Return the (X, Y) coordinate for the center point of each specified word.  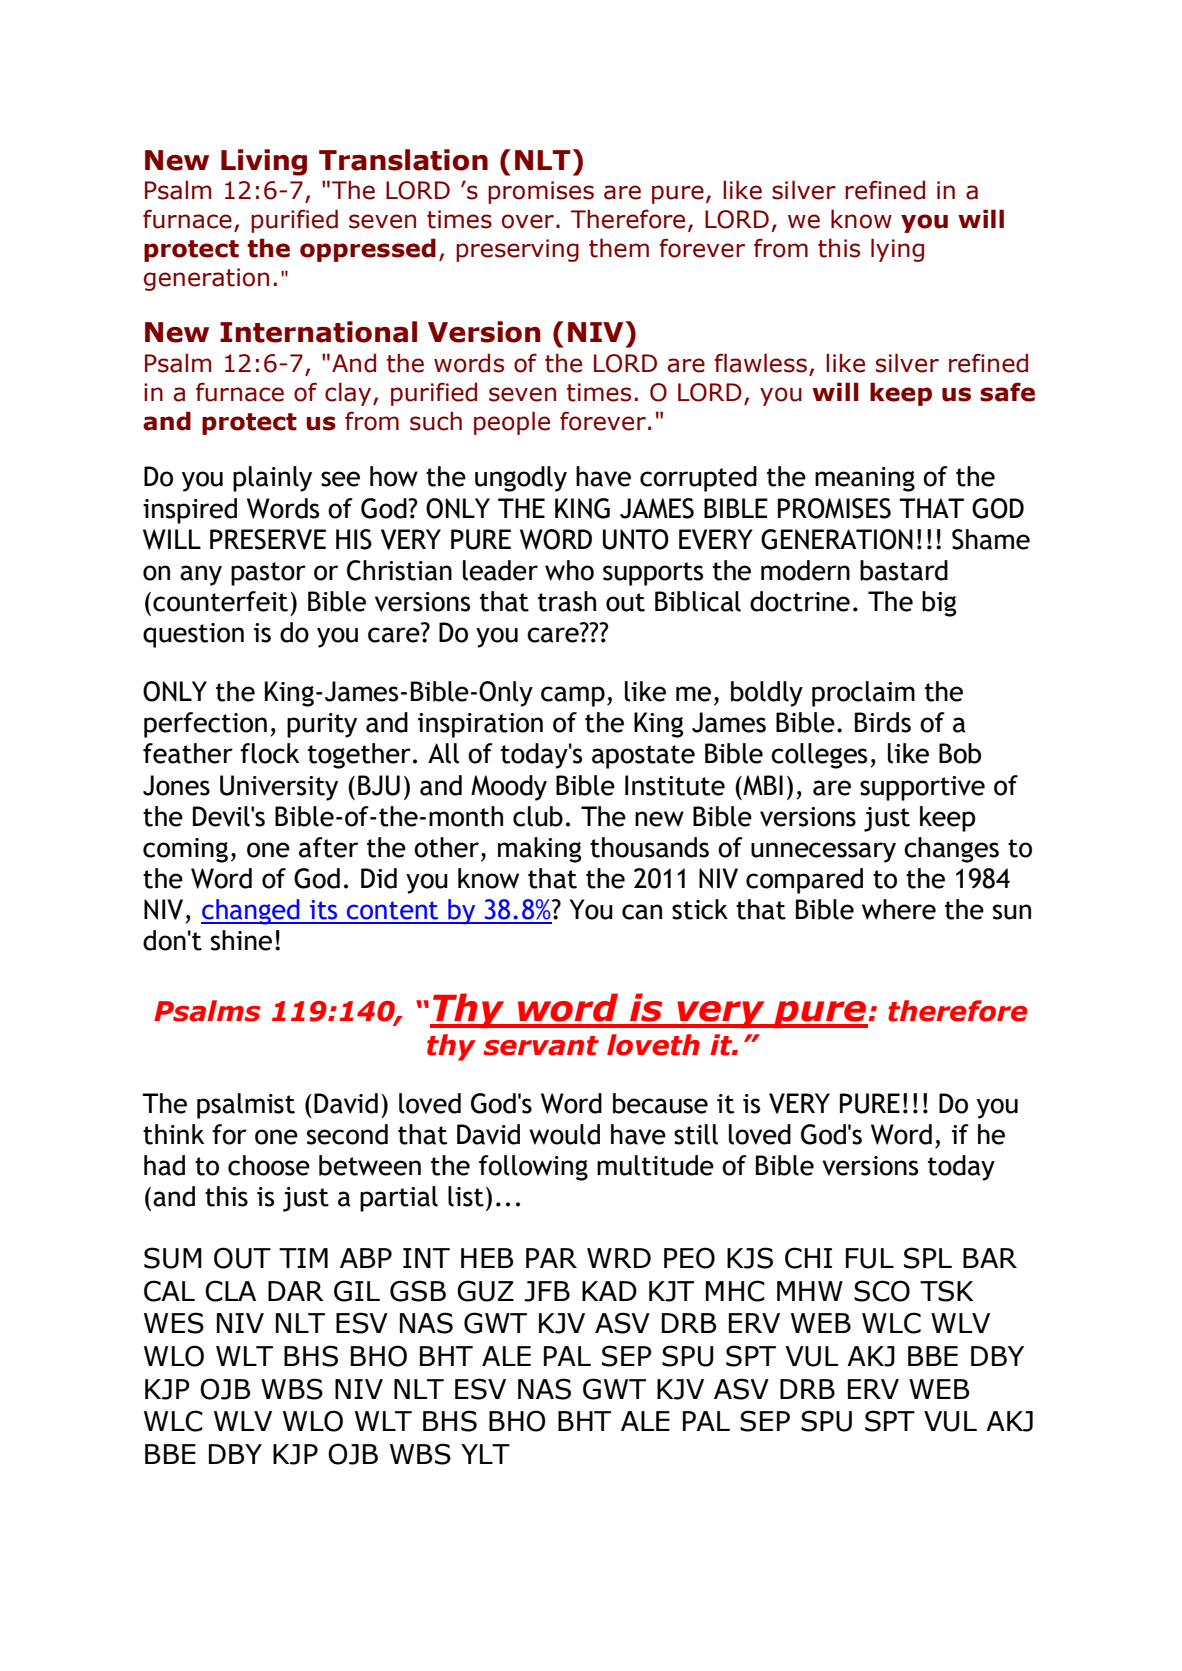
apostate (643, 757)
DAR (296, 1291)
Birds (883, 722)
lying (897, 250)
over (528, 221)
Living (264, 162)
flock (269, 753)
